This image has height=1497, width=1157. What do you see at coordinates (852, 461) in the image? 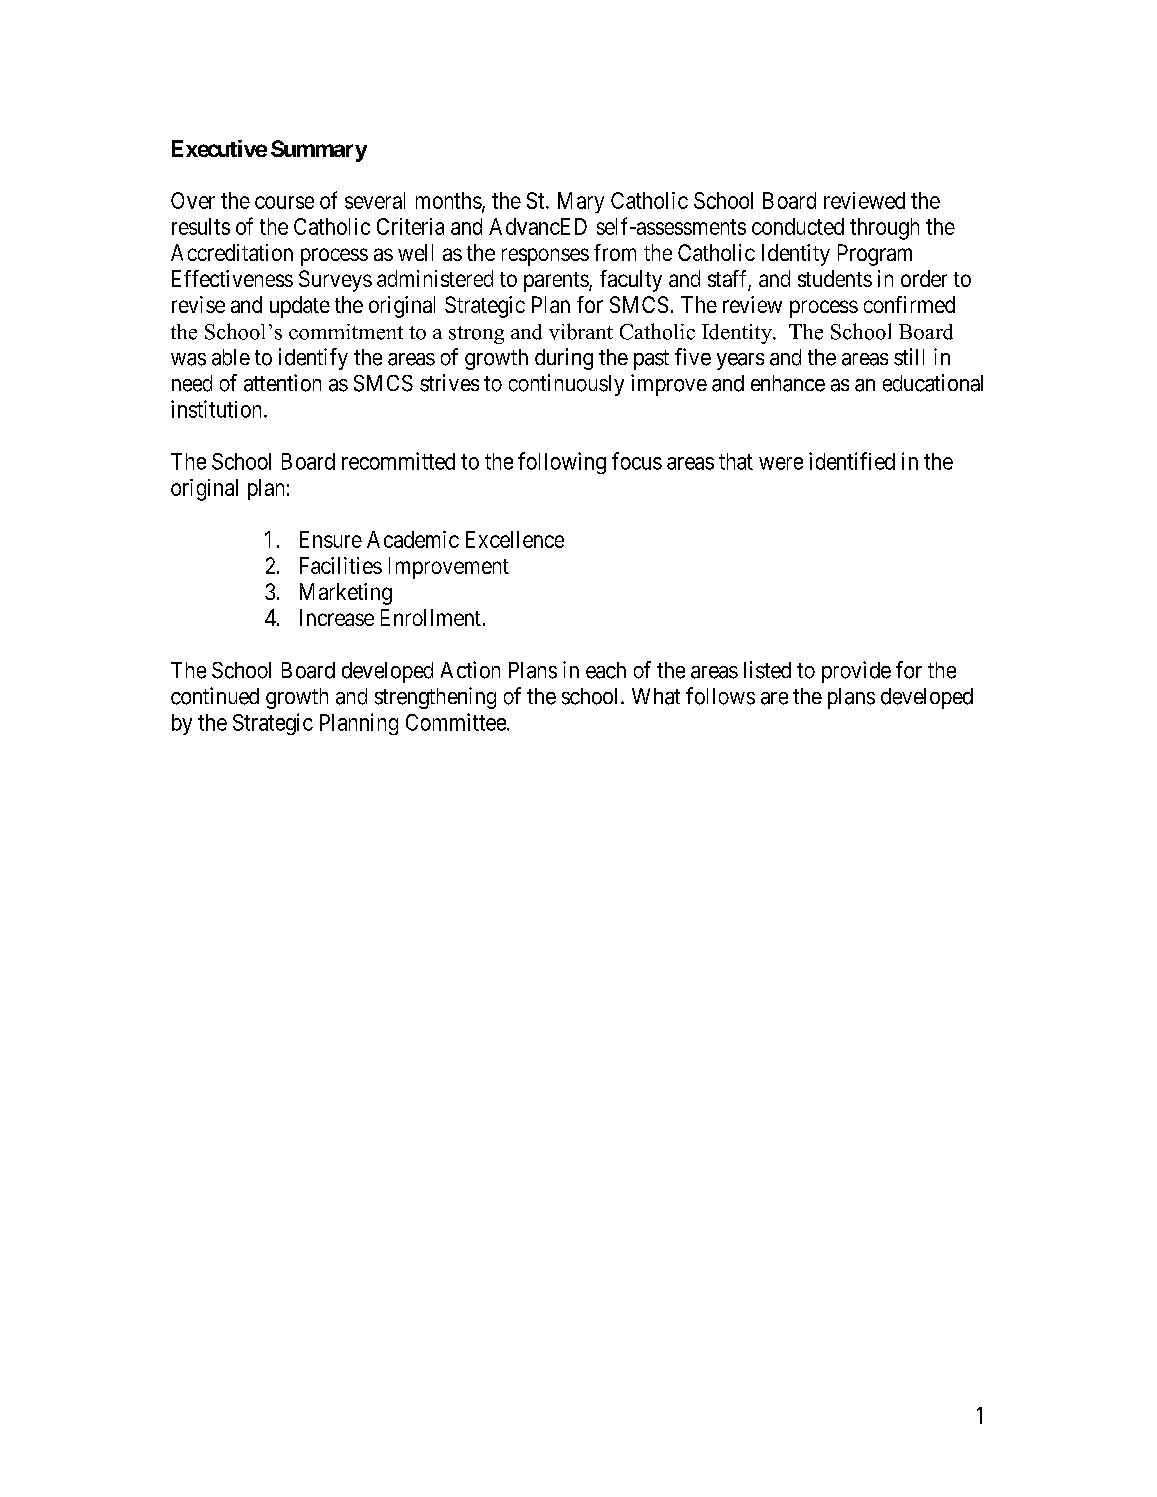
I see `identified` at bounding box center [852, 461].
